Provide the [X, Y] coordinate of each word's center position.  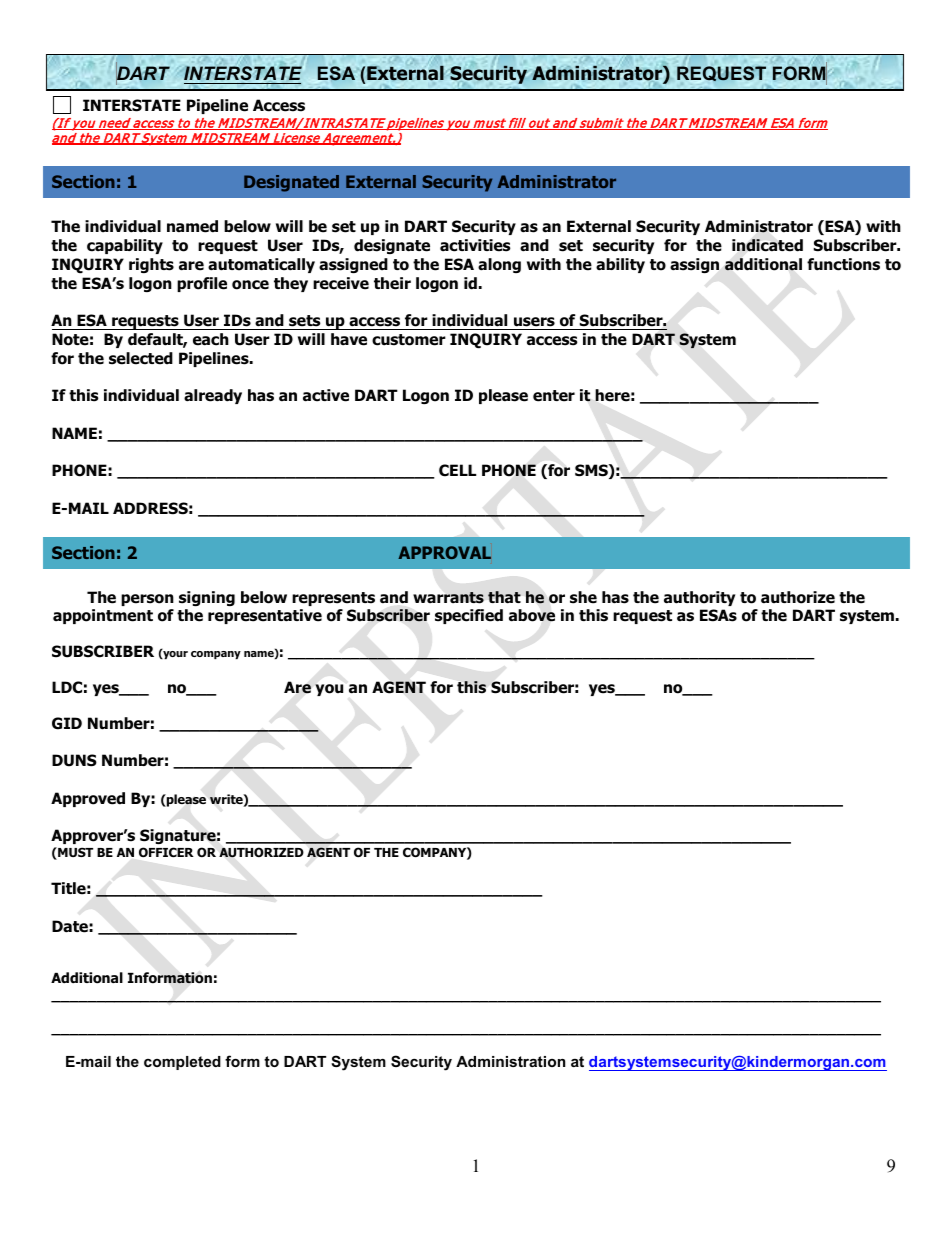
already [213, 396]
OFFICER [166, 852]
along [499, 265]
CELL [457, 470]
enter [554, 396]
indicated [767, 245]
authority [699, 598]
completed [182, 1063]
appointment [103, 616]
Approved [88, 799]
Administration [510, 1061]
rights [151, 265]
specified [469, 616]
